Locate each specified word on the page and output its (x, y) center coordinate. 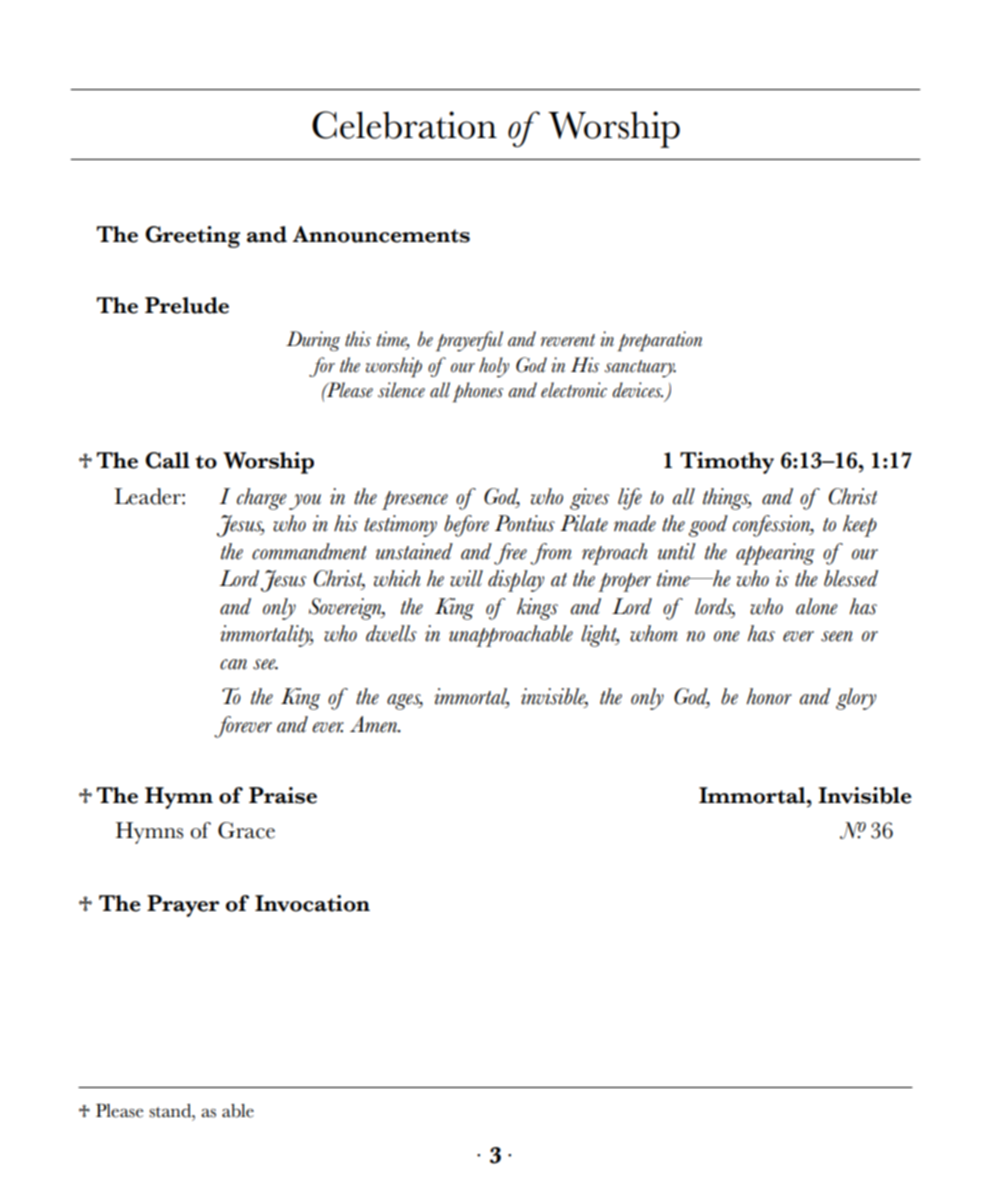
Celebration (404, 125)
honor (769, 696)
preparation (659, 341)
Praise (283, 795)
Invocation (312, 903)
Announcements (381, 234)
